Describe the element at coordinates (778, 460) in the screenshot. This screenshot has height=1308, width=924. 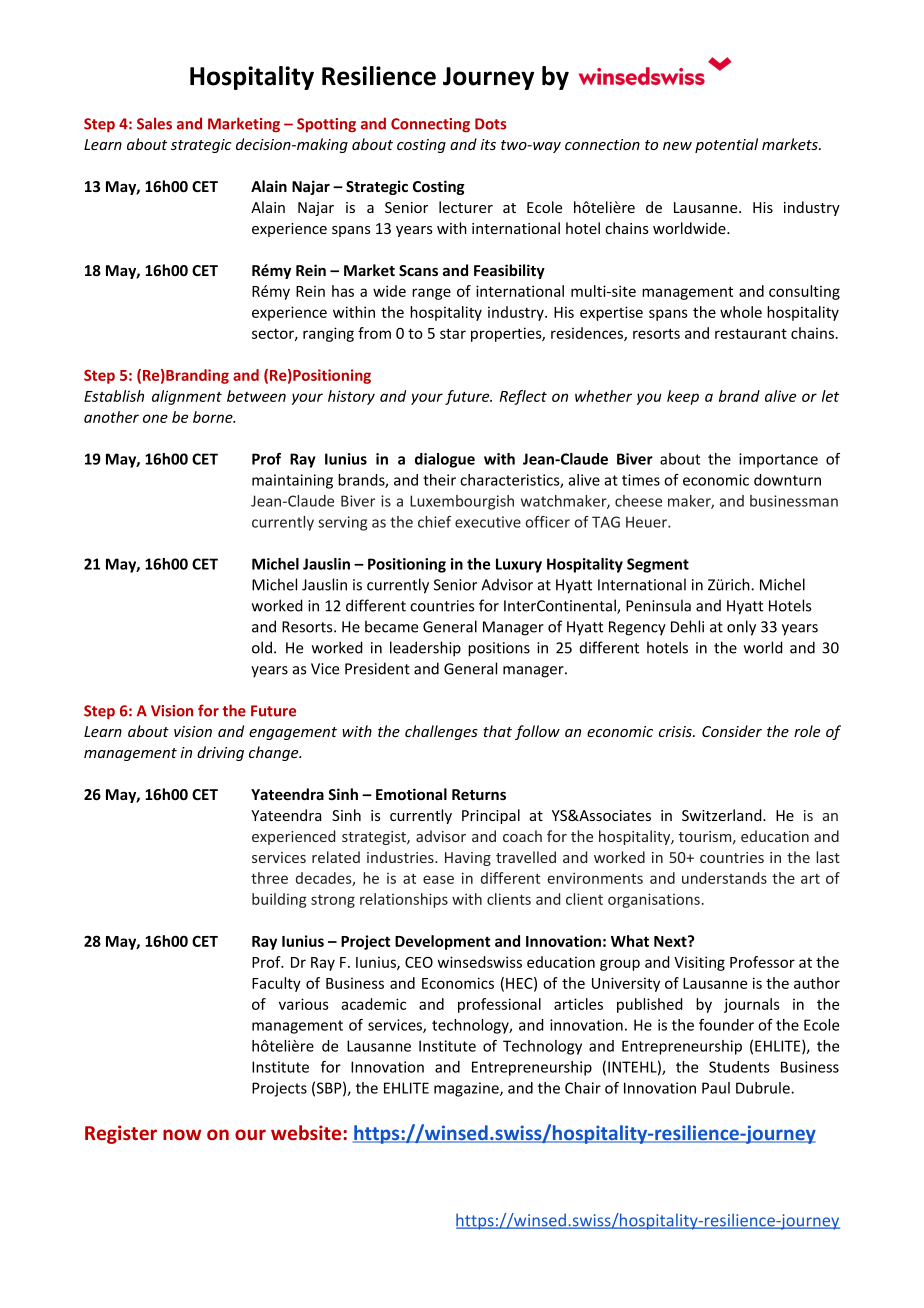
I see `importance` at that location.
